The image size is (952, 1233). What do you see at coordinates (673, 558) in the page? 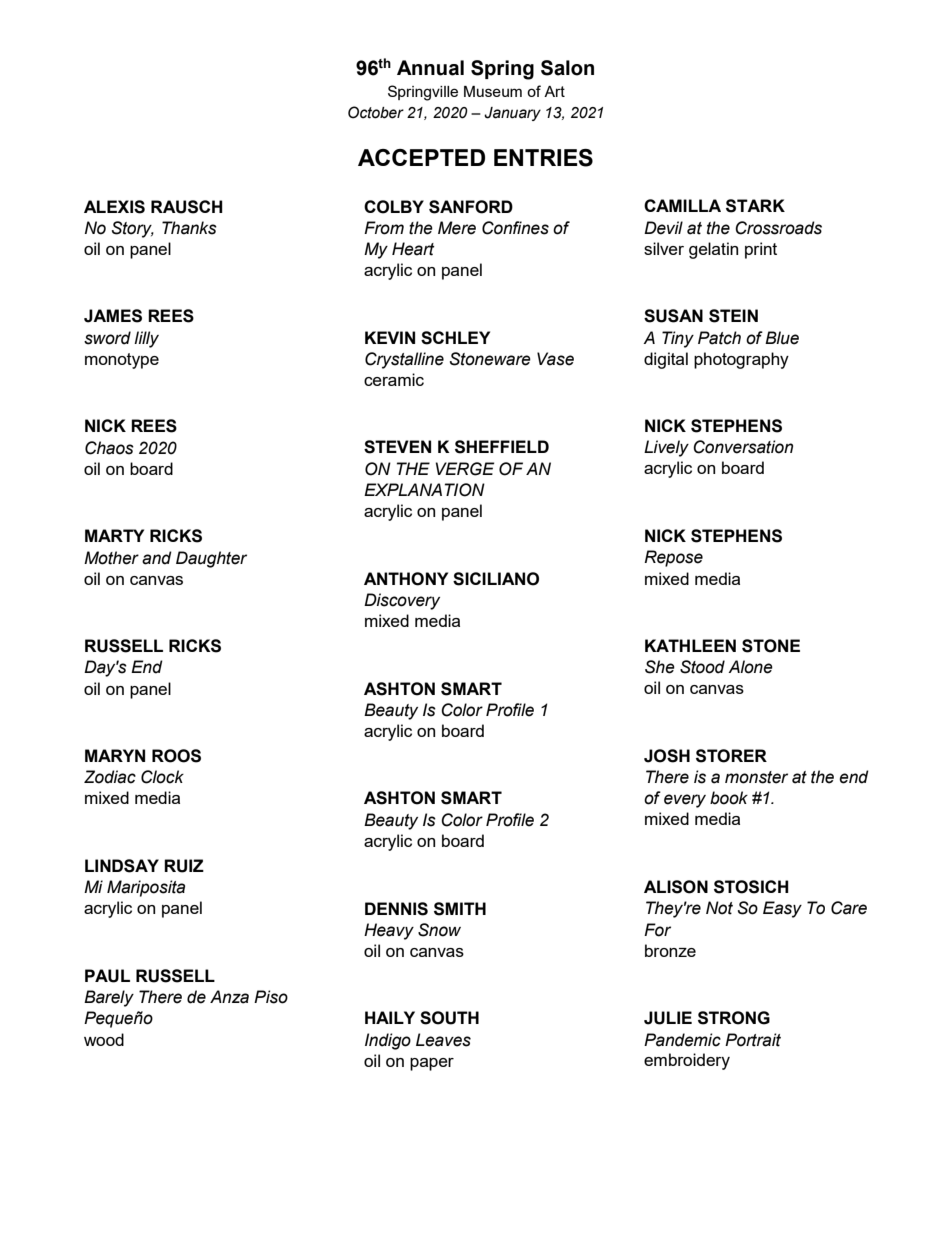
I see `Repose` at bounding box center [673, 558].
